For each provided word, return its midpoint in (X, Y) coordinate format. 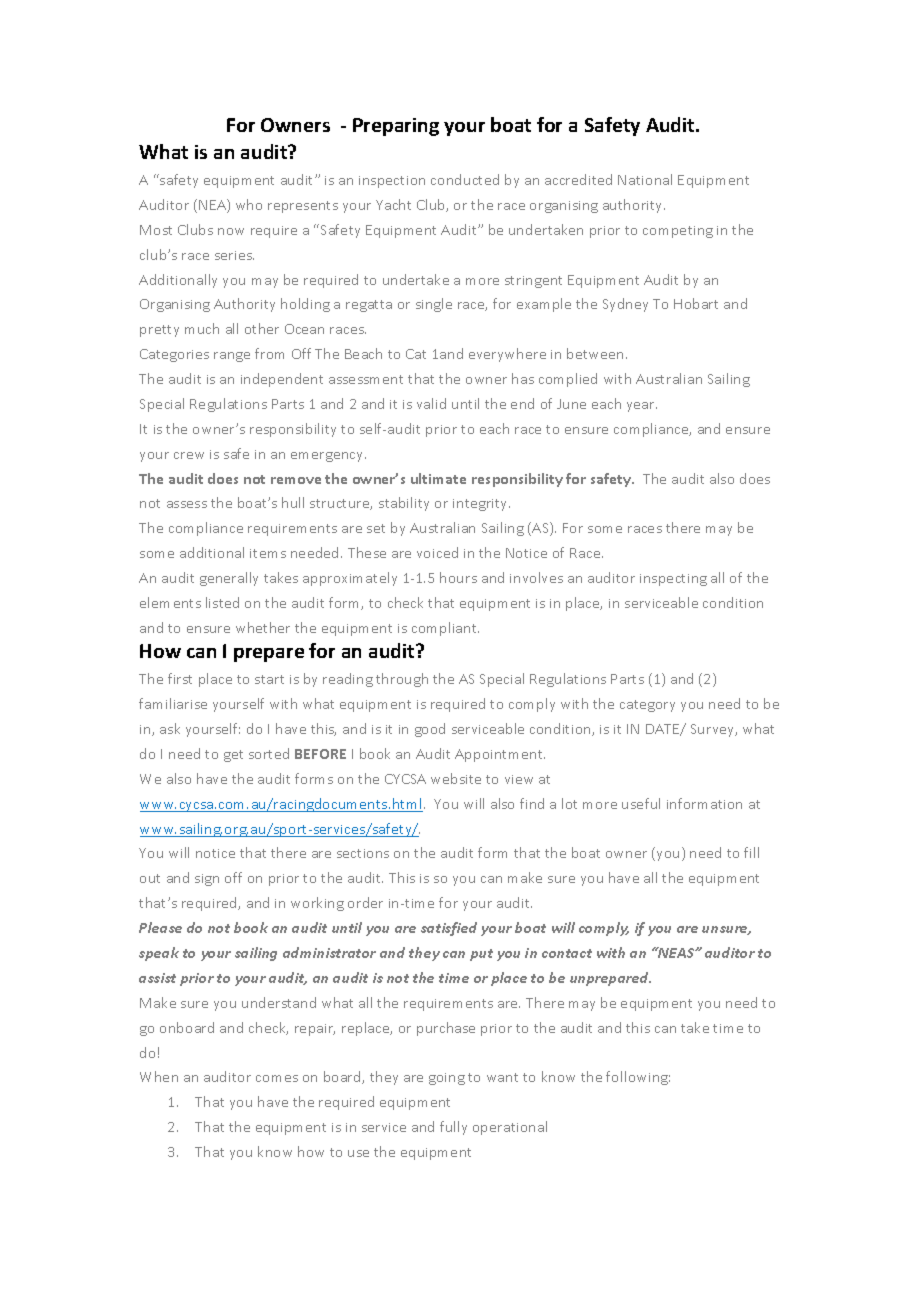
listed (222, 602)
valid (431, 403)
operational (510, 1128)
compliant (445, 629)
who (249, 204)
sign (207, 880)
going (447, 1079)
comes (277, 1078)
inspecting (673, 580)
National (645, 179)
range (232, 357)
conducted (465, 179)
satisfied (449, 929)
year (642, 407)
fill (751, 852)
